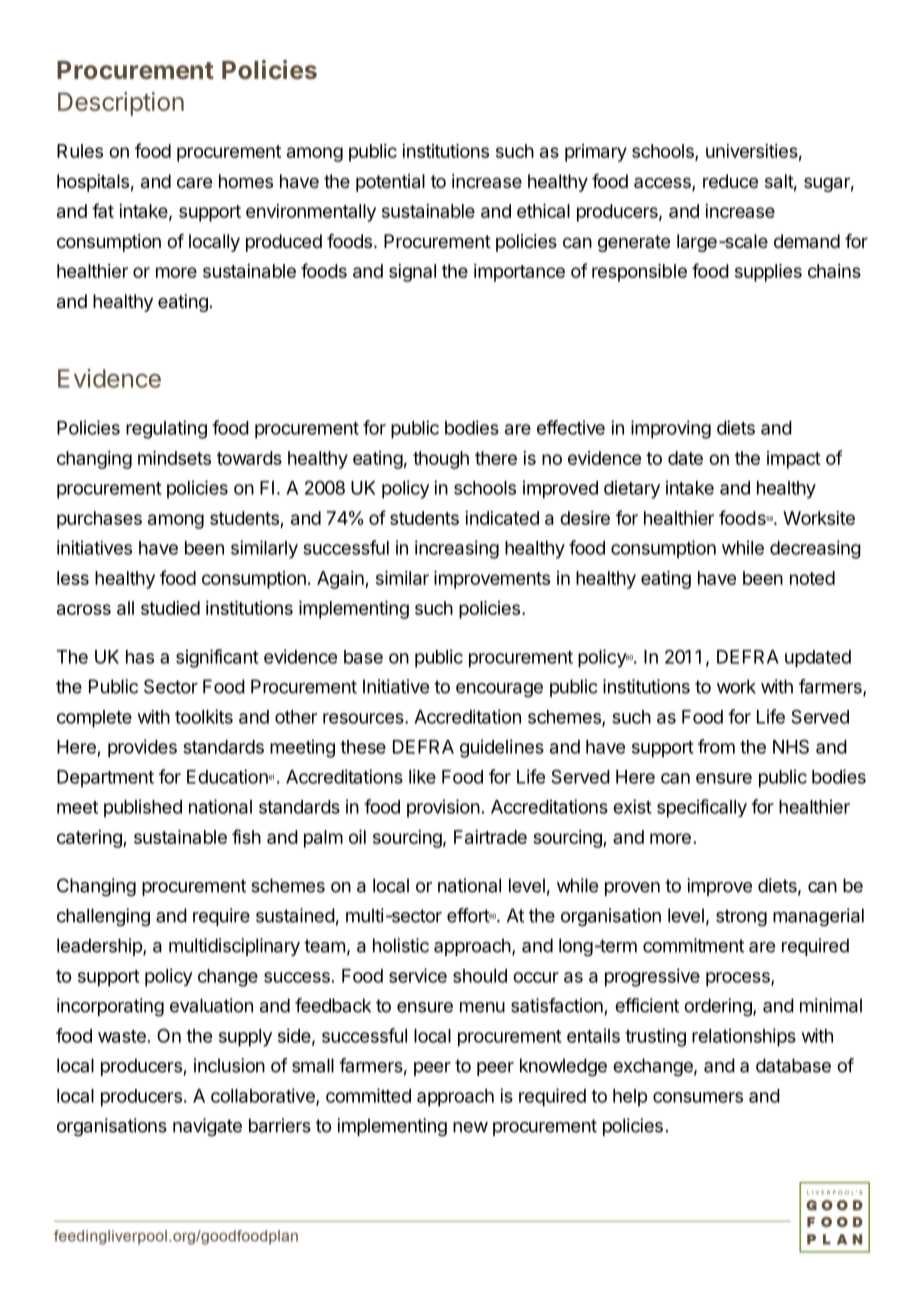 This screenshot has width=924, height=1308. What do you see at coordinates (390, 183) in the screenshot?
I see `potential` at bounding box center [390, 183].
